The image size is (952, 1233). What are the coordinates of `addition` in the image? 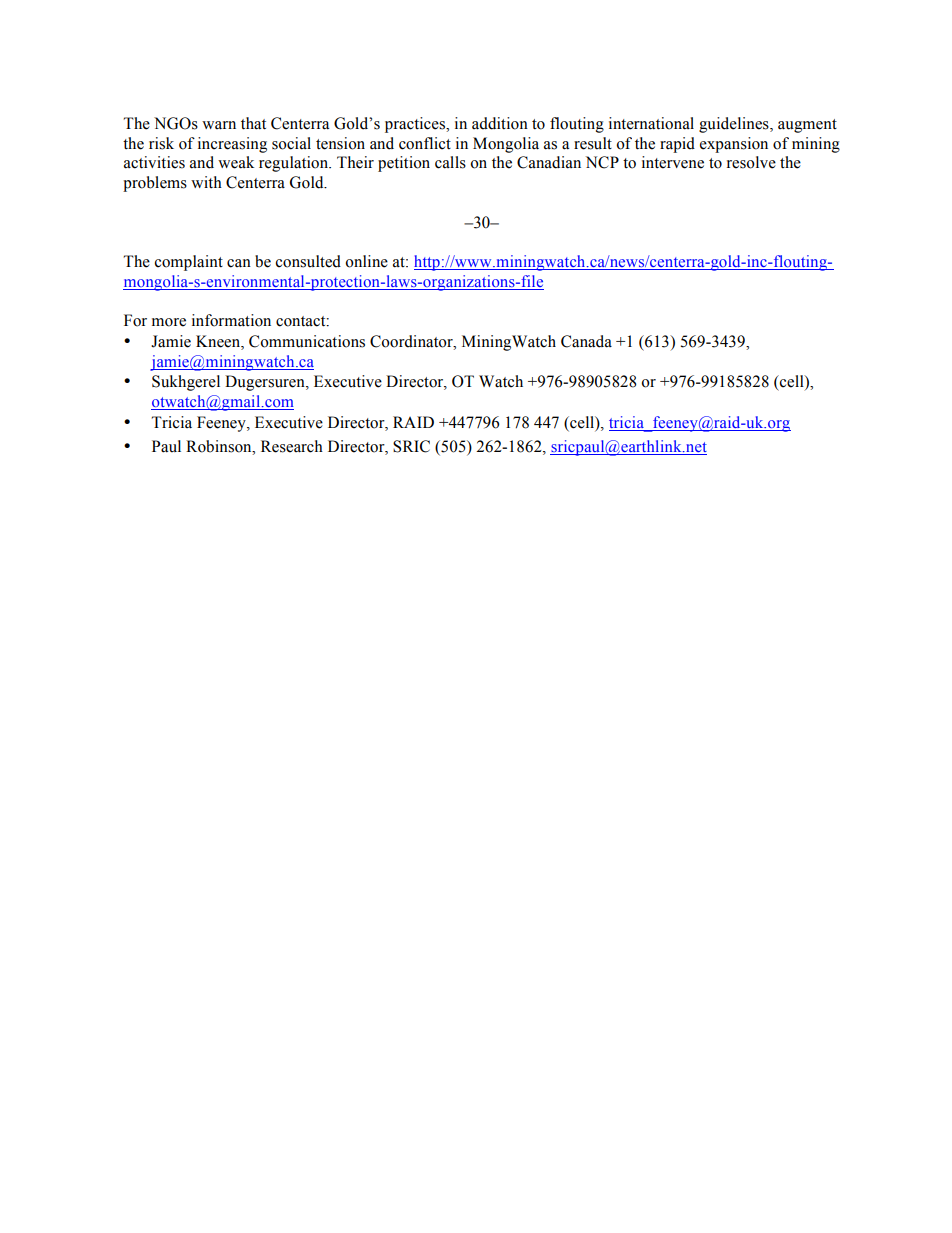 It's located at (500, 123).
